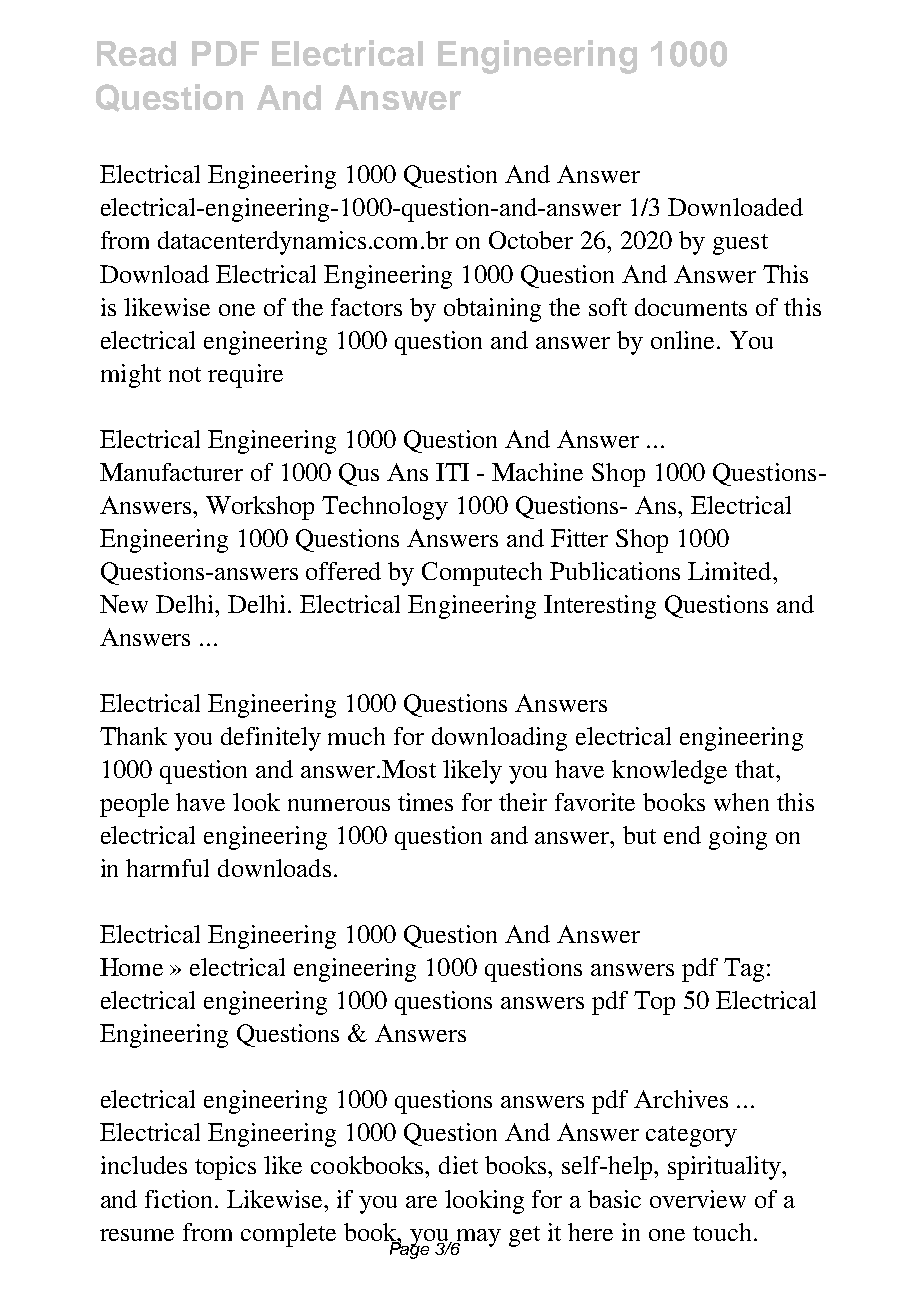  What do you see at coordinates (531, 240) in the screenshot?
I see `October` at bounding box center [531, 240].
